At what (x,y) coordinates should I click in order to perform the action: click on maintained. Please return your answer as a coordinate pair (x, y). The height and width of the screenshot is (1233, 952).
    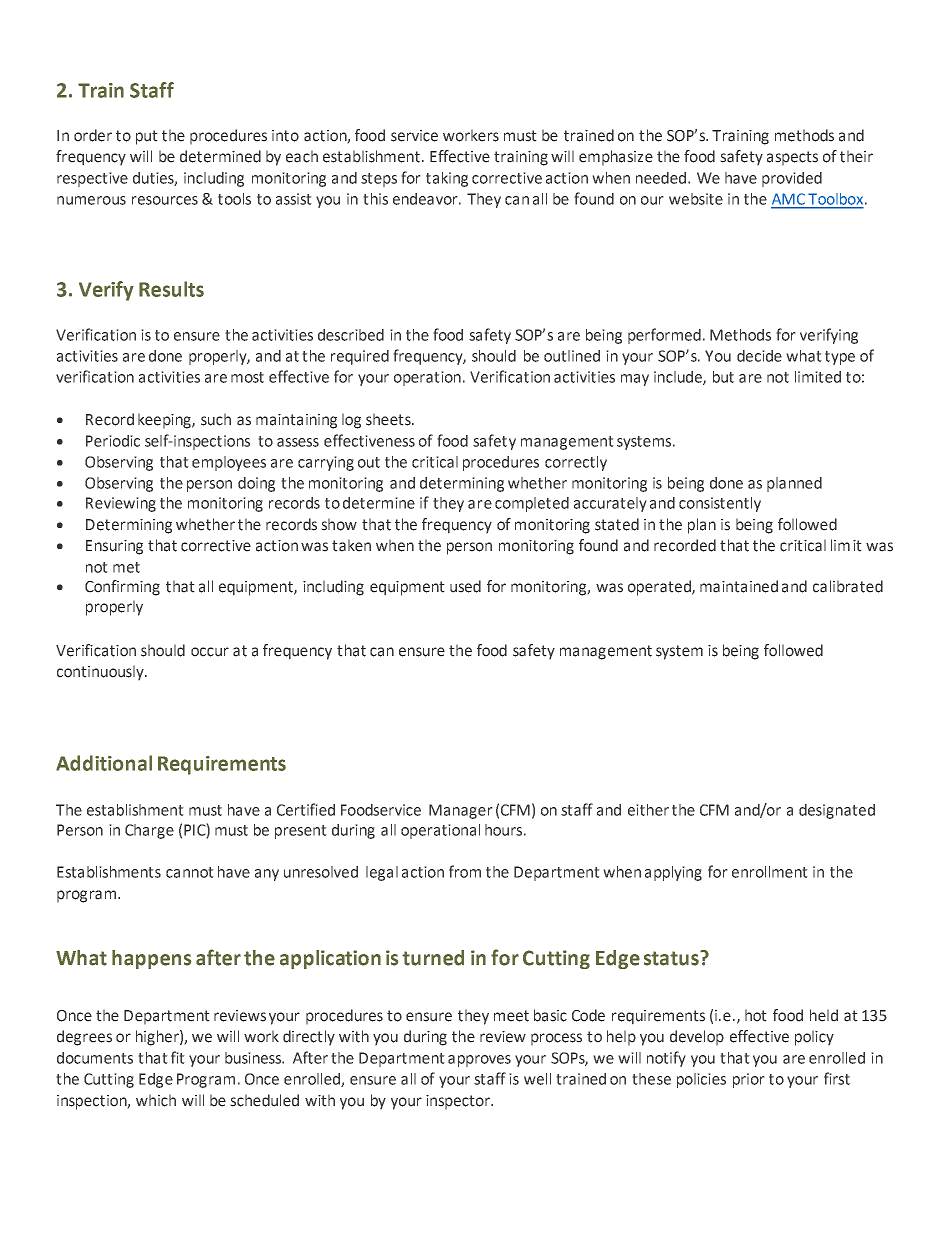
    Looking at the image, I should click on (739, 586).
